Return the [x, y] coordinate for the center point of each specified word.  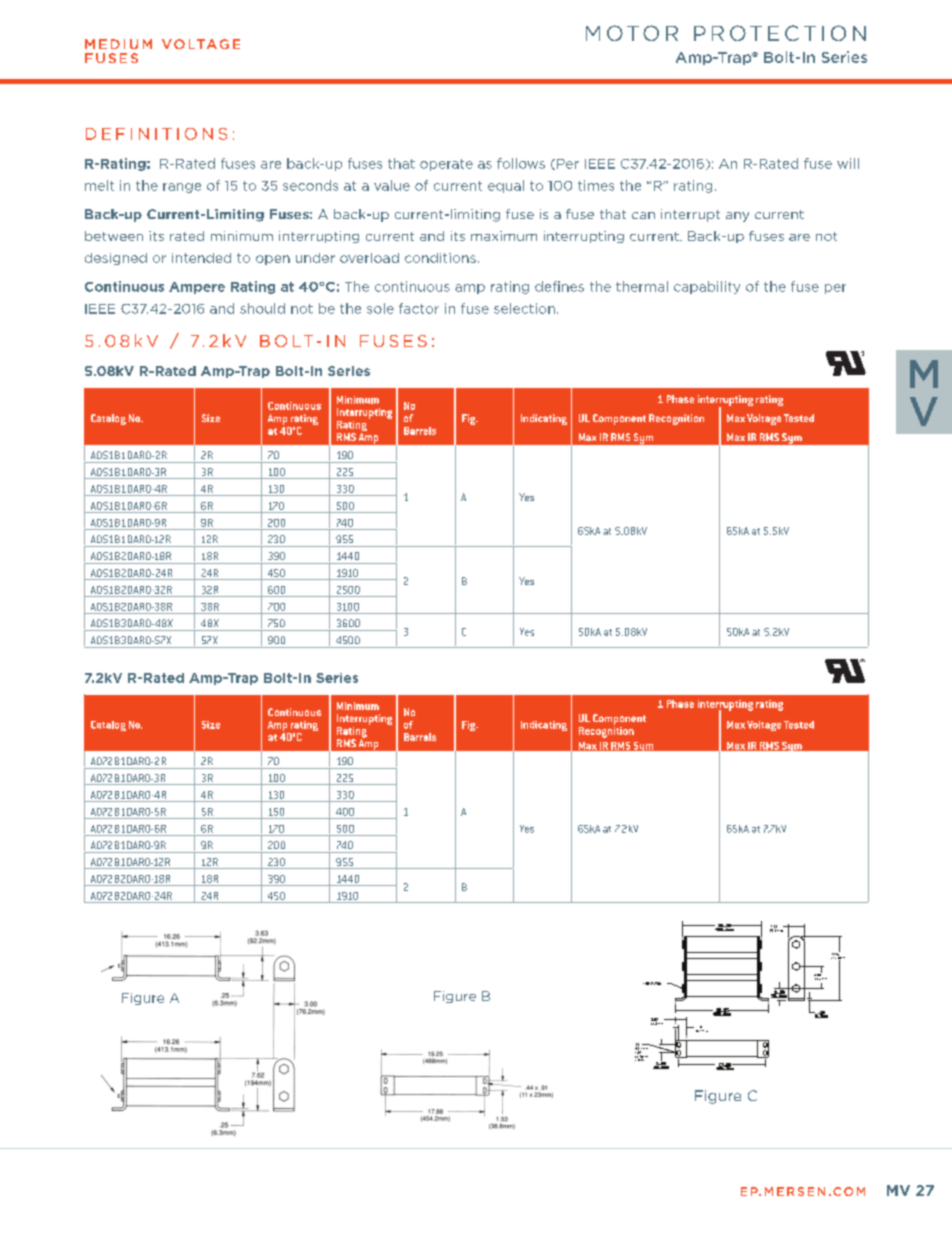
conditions [440, 258]
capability [707, 287]
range [182, 188]
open [273, 260]
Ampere [197, 288]
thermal [642, 286]
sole [380, 308]
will [848, 163]
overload [369, 258]
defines [559, 286]
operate [446, 165]
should [262, 308]
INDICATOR [652, 983]
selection [524, 308]
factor [419, 308]
